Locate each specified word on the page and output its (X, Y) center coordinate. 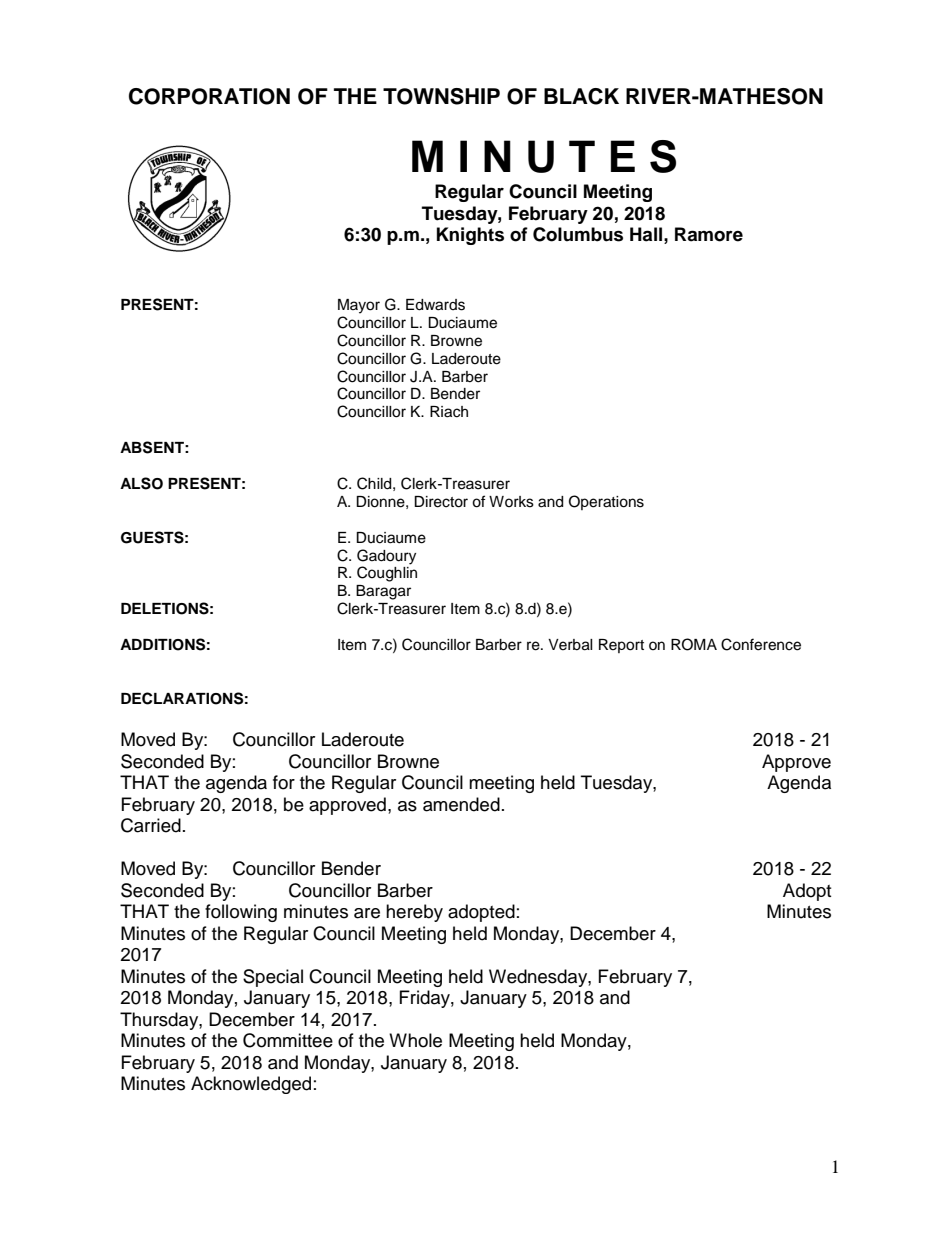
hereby (414, 913)
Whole (415, 1040)
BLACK (581, 96)
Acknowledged (251, 1085)
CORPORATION (209, 96)
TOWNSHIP (441, 96)
